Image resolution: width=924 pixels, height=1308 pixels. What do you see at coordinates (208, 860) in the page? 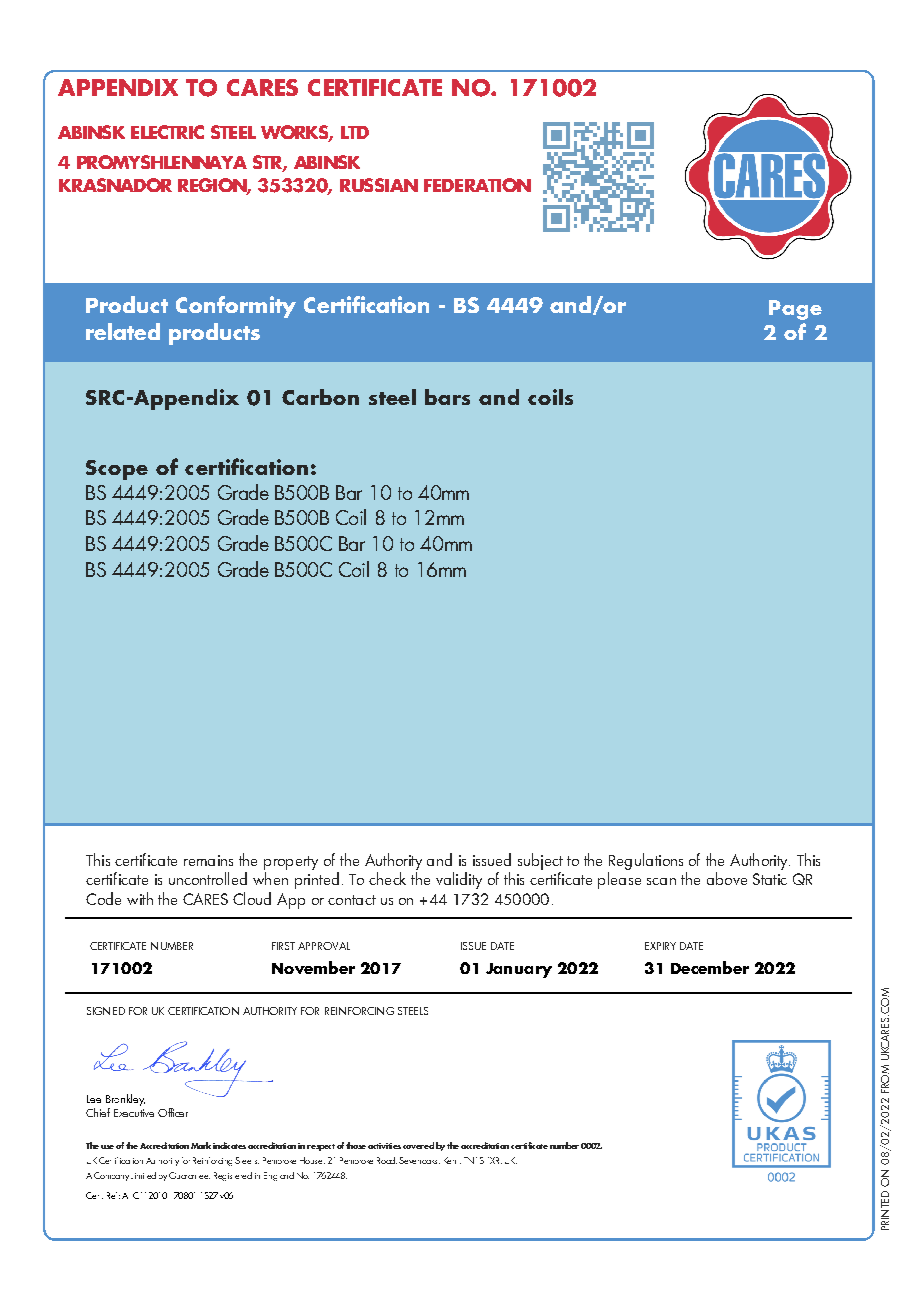
I see `remains` at bounding box center [208, 860].
